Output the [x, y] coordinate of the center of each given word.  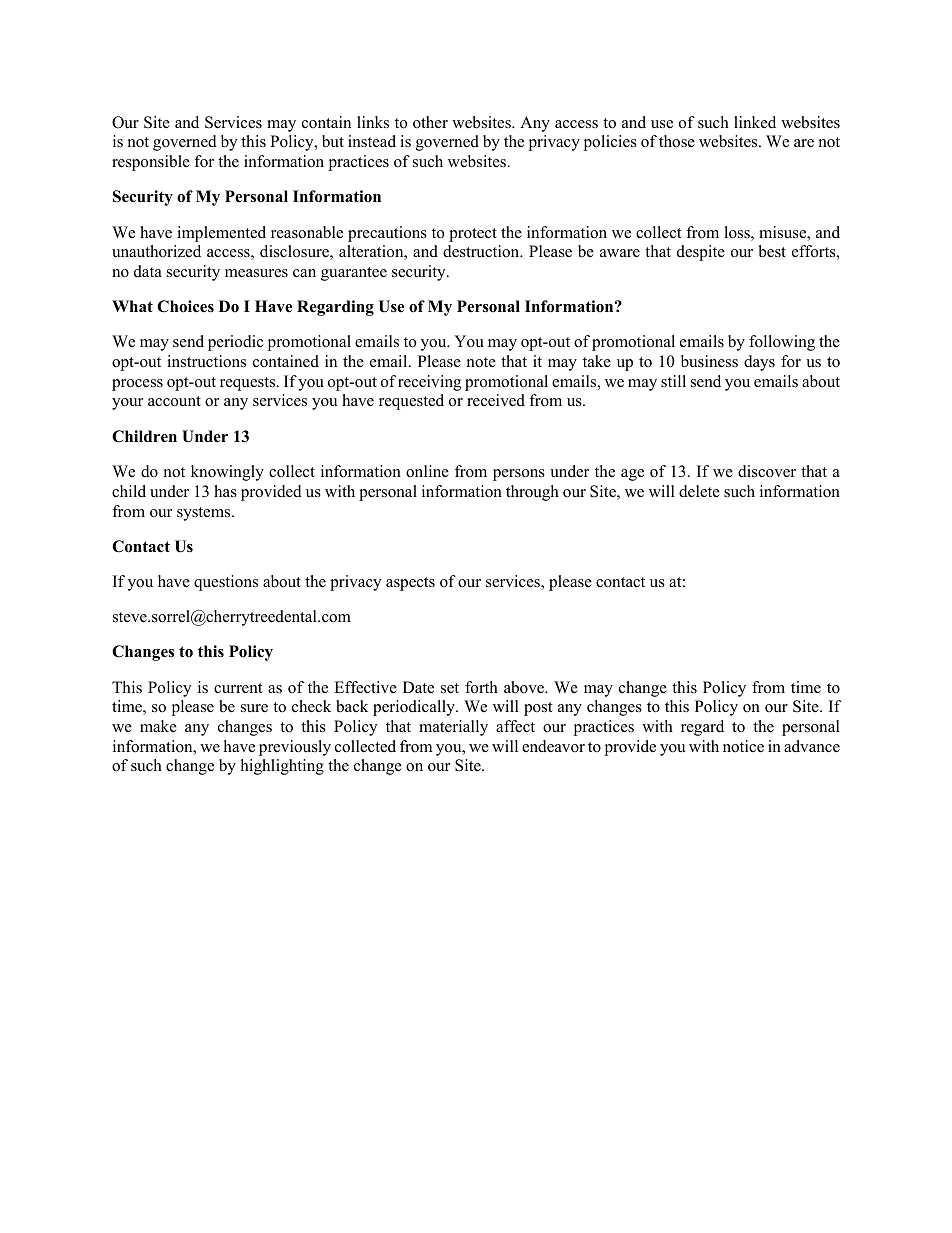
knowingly [227, 473]
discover [767, 471]
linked [755, 122]
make [158, 726]
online [427, 471]
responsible [151, 163]
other [430, 122]
